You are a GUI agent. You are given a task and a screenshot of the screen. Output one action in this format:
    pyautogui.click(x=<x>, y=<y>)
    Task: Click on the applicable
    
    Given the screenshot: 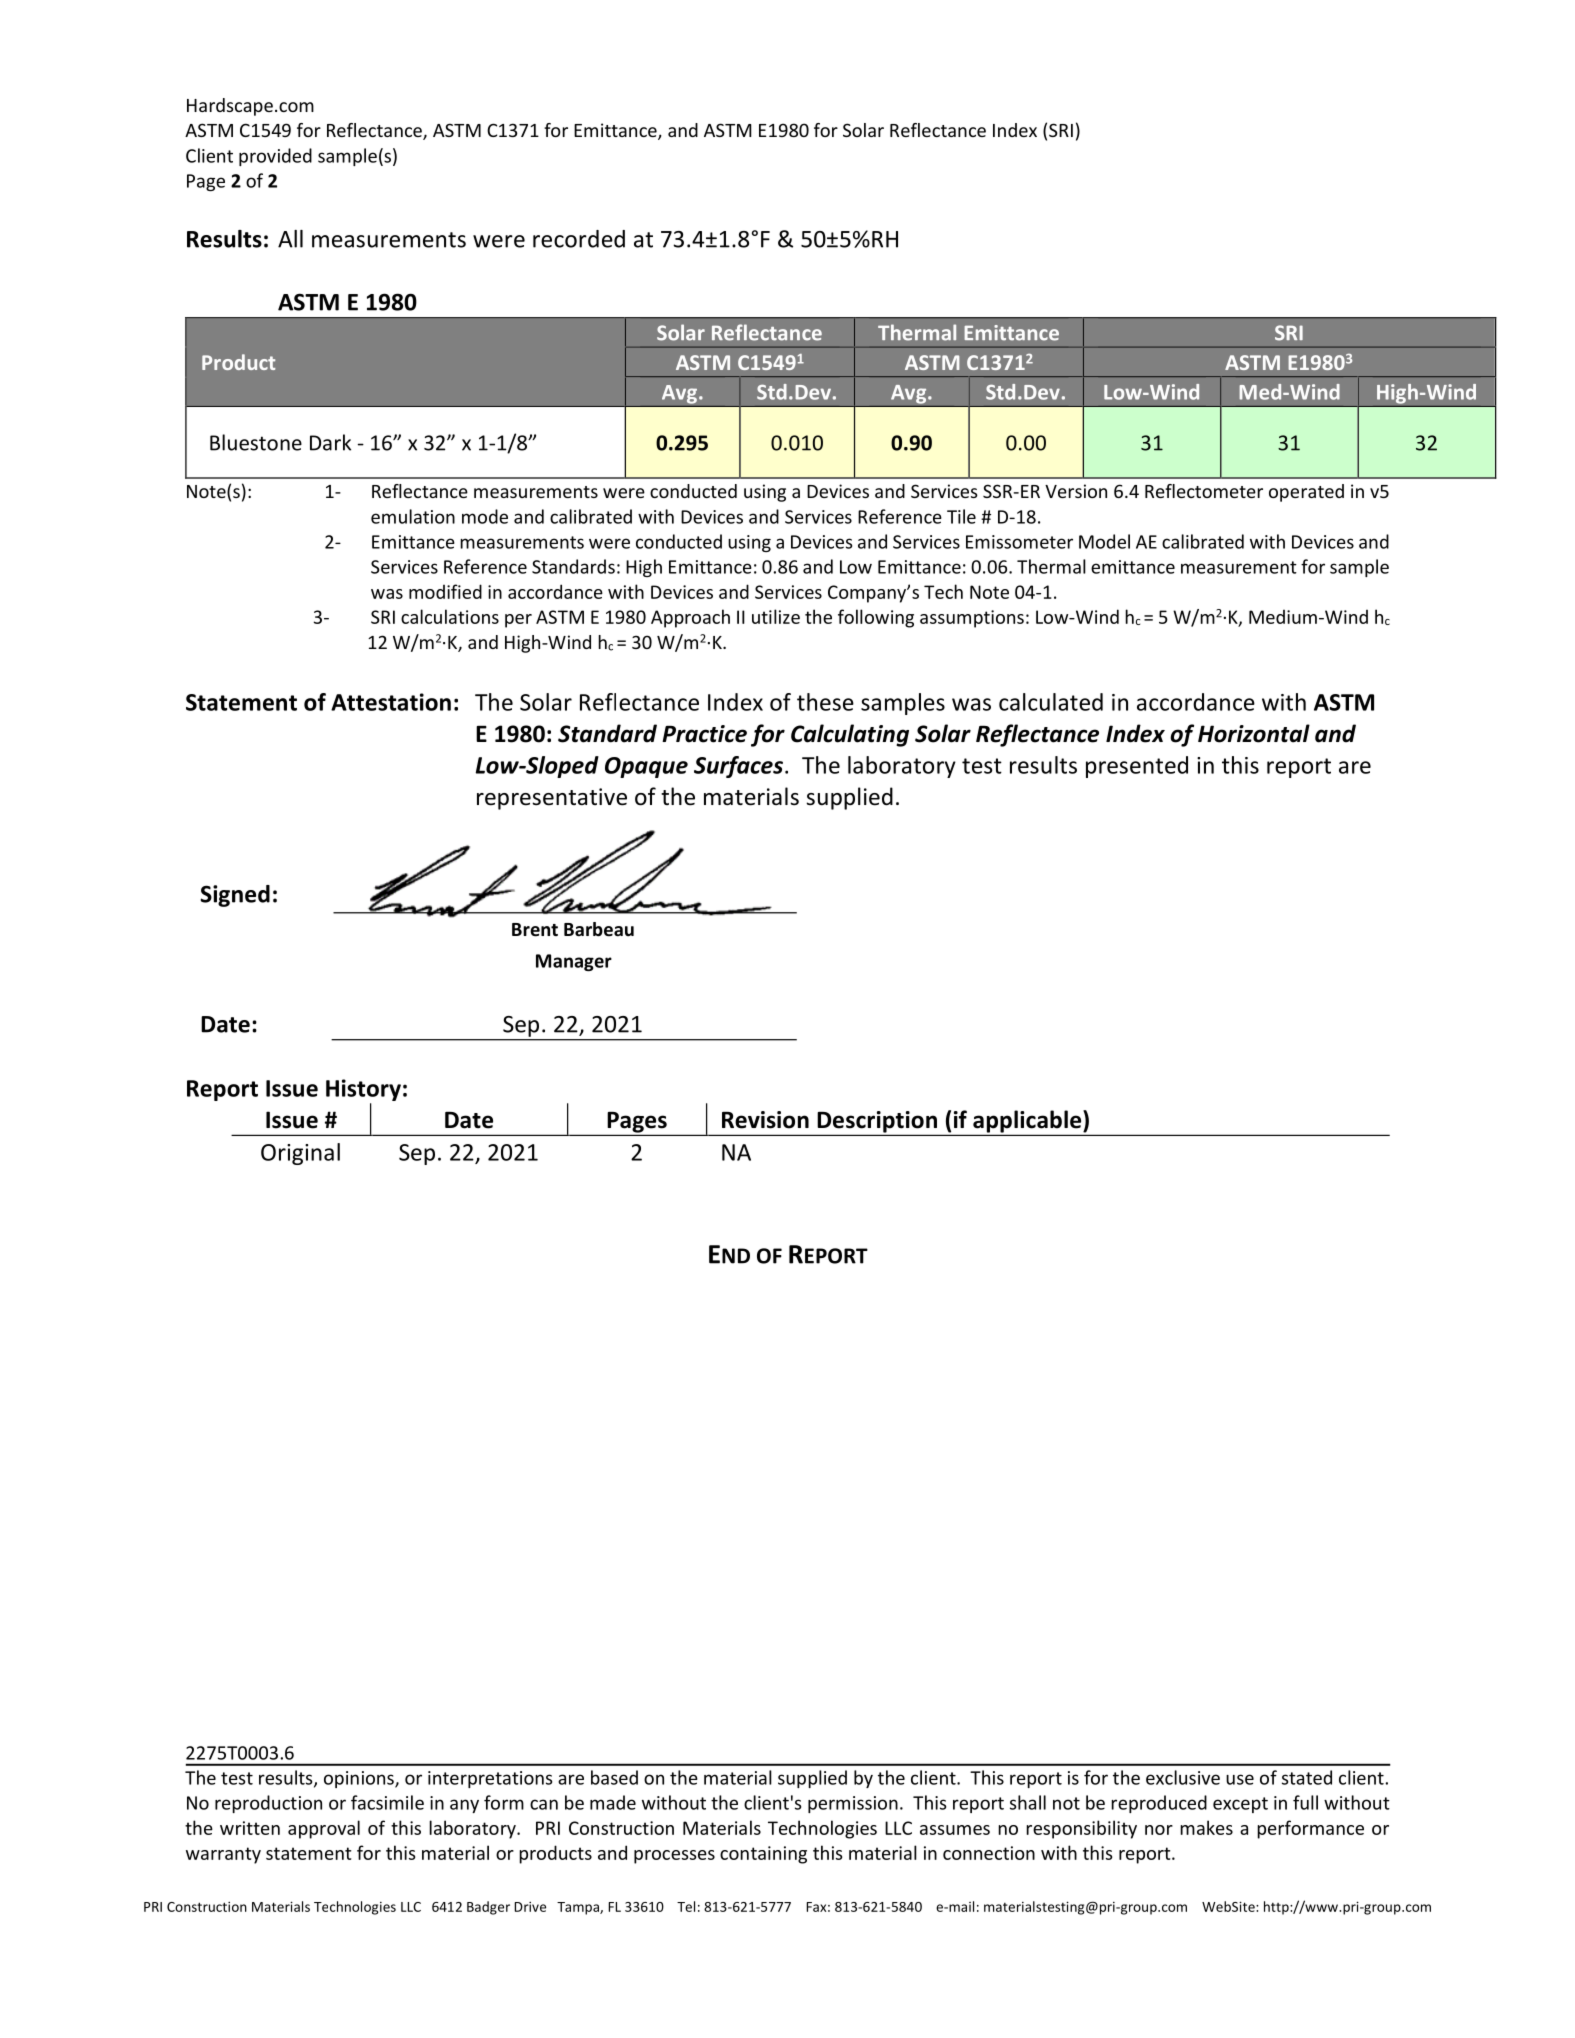 What is the action you would take?
    pyautogui.click(x=1028, y=1121)
